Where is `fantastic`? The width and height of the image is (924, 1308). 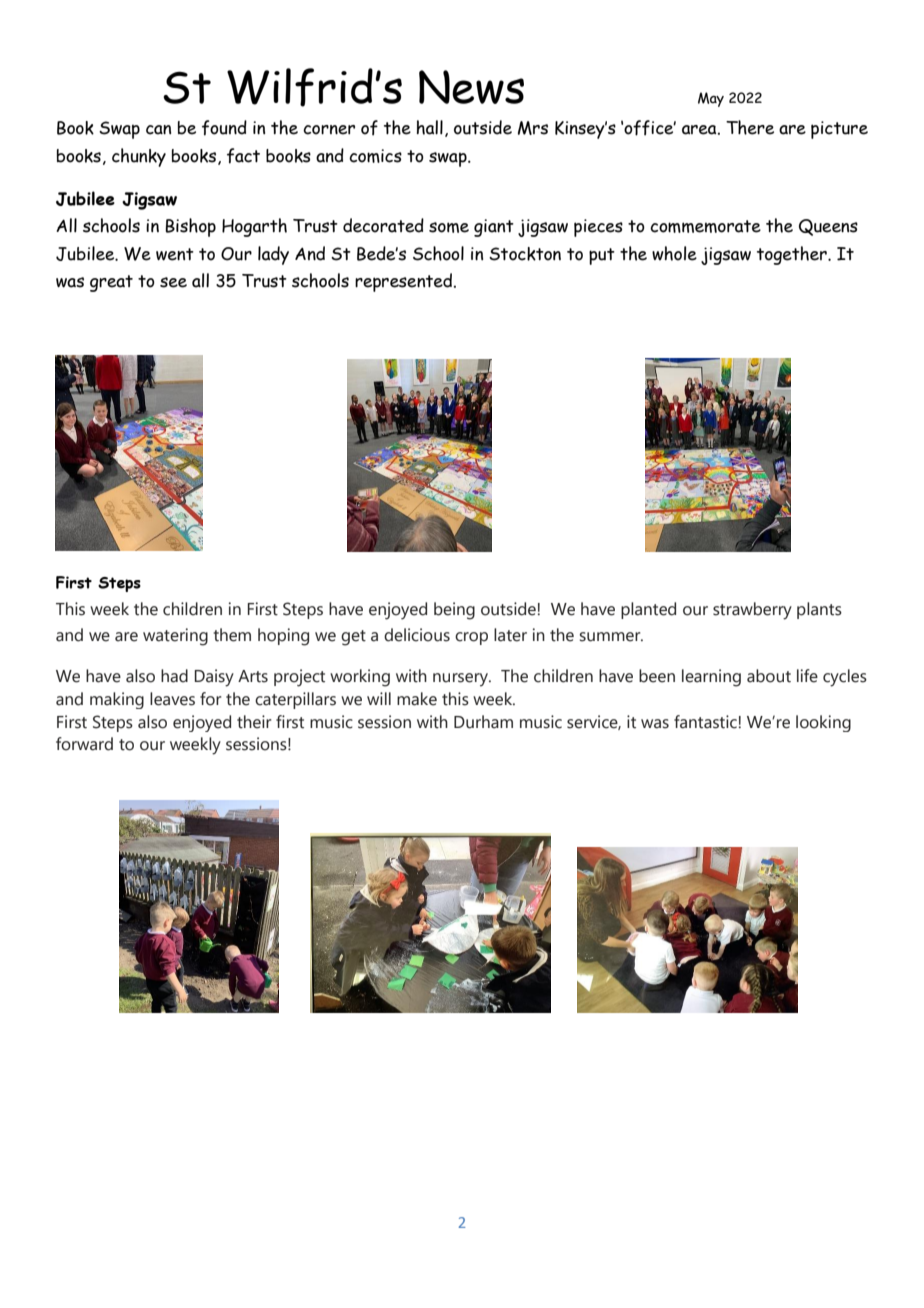 fantastic is located at coordinates (705, 722).
